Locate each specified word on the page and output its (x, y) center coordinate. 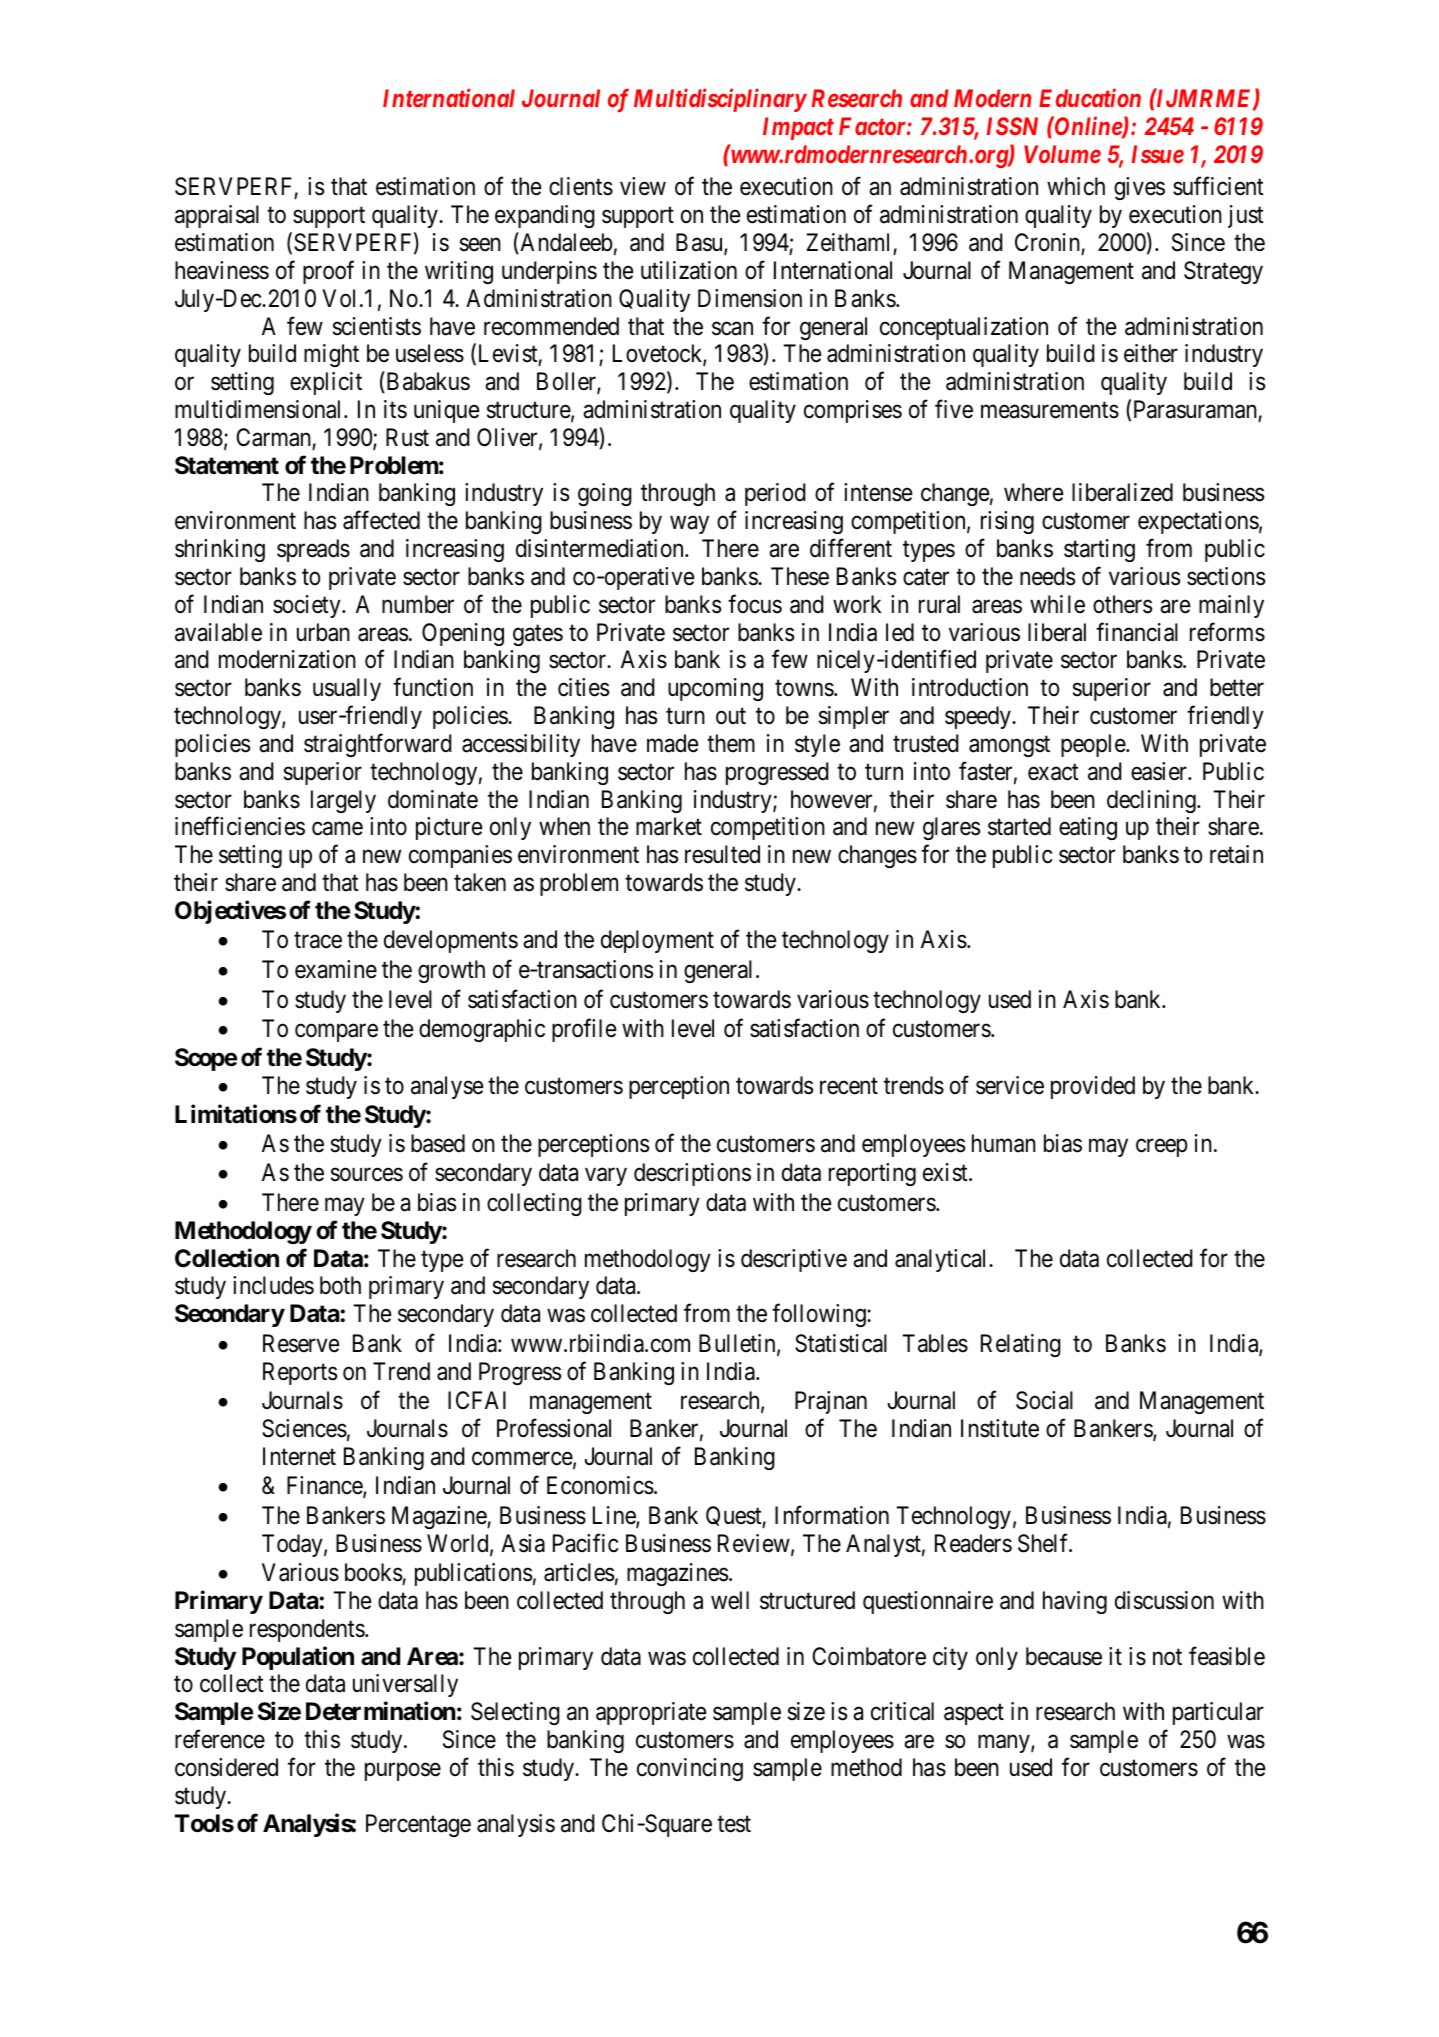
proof (328, 272)
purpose (403, 1772)
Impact (798, 128)
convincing (690, 1769)
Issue (1158, 154)
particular (1218, 1713)
